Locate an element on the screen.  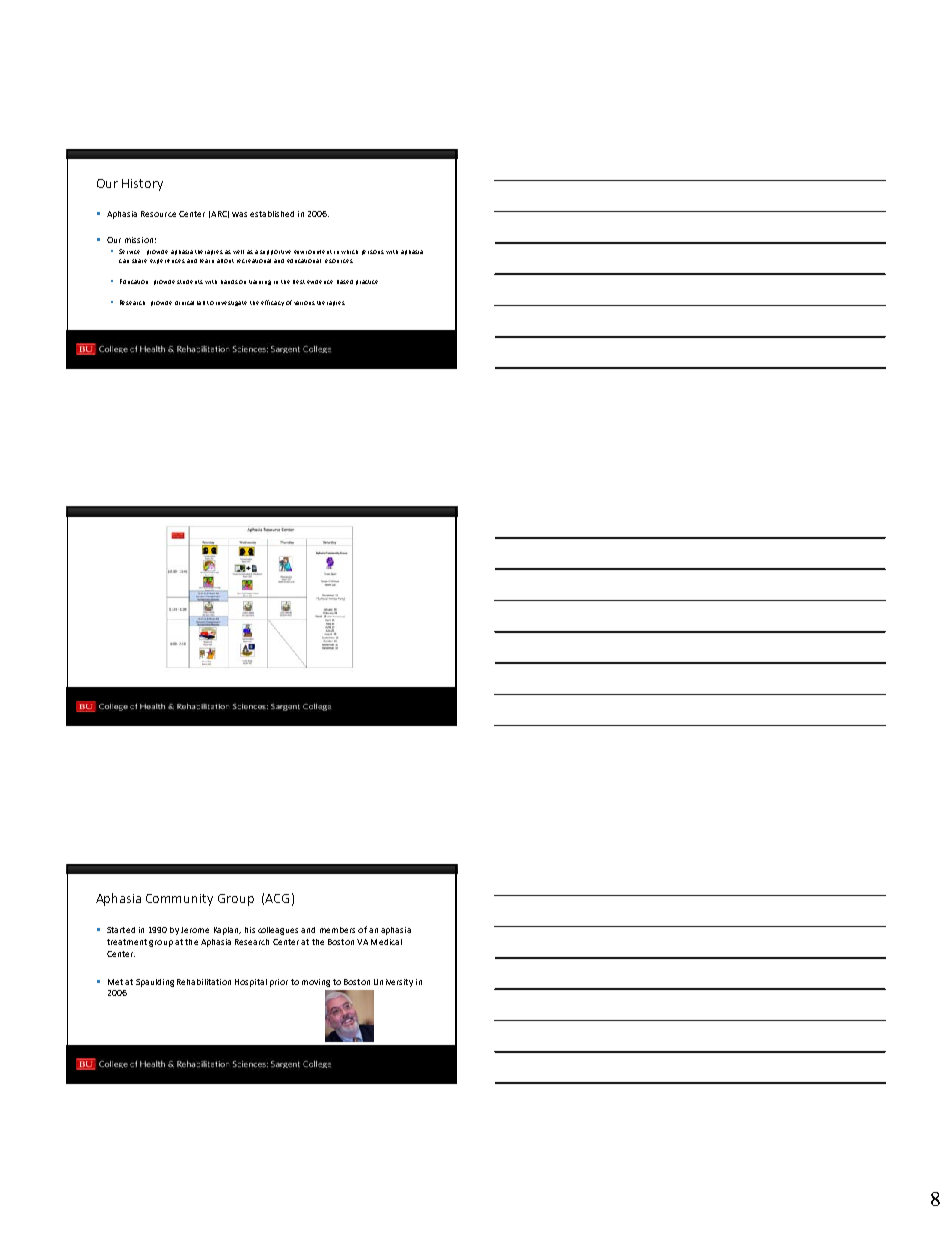
members is located at coordinates (337, 930).
